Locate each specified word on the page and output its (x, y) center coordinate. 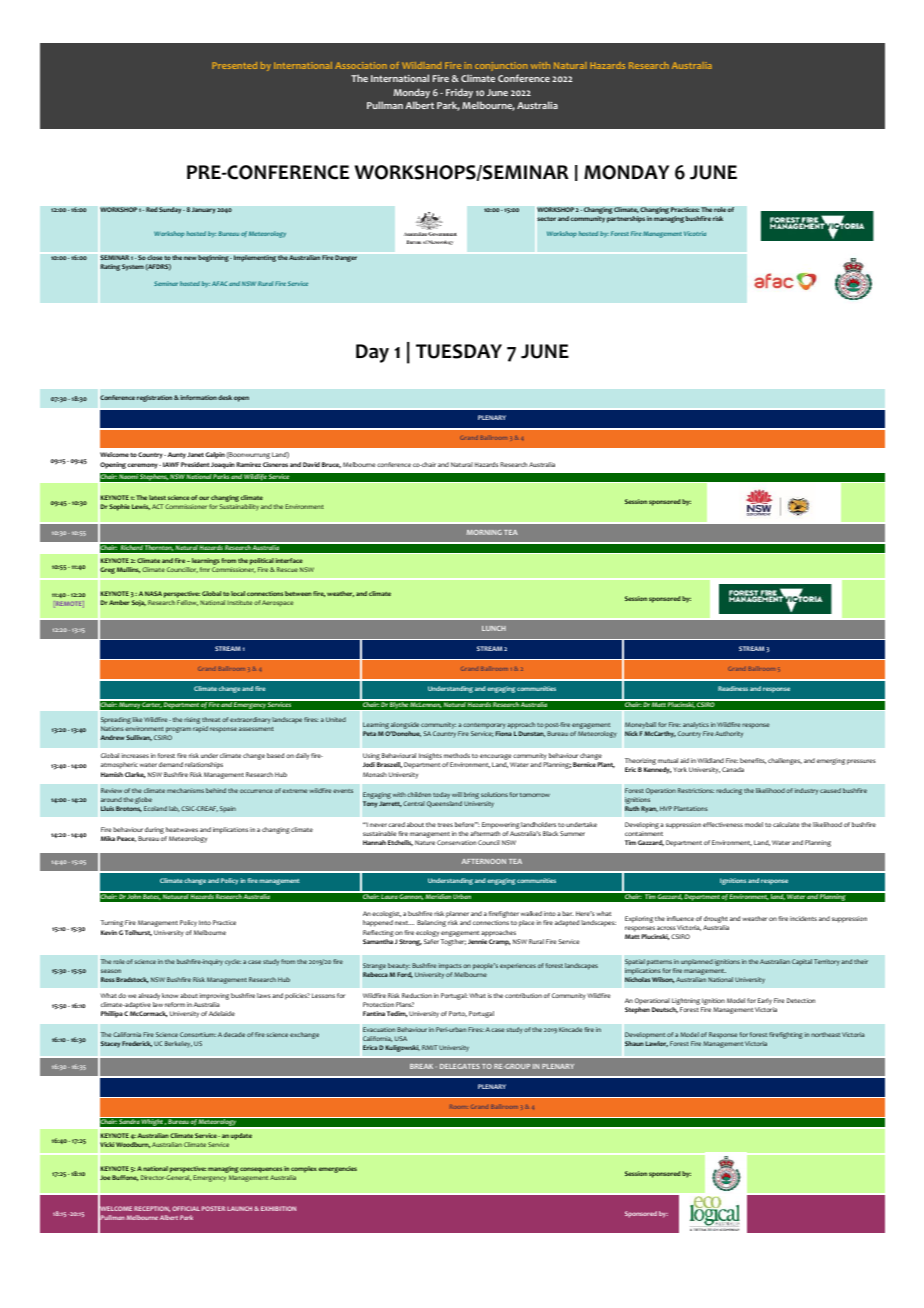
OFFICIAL (186, 1208)
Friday (459, 93)
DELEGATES (460, 1066)
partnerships (626, 219)
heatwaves (182, 829)
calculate (786, 824)
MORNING (484, 532)
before (465, 824)
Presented (234, 65)
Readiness (733, 688)
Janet (195, 454)
